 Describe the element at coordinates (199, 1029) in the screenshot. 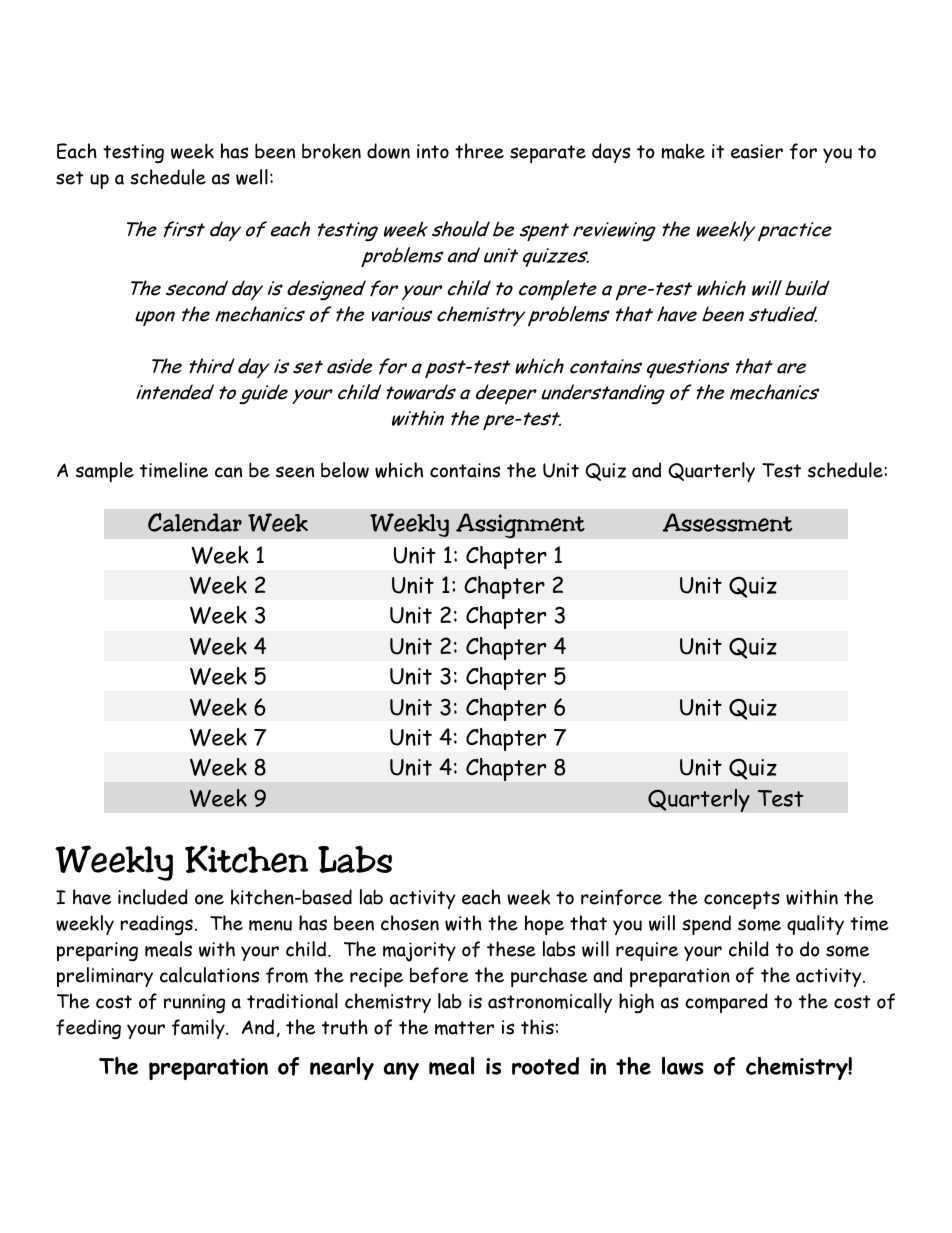

I see `family` at that location.
